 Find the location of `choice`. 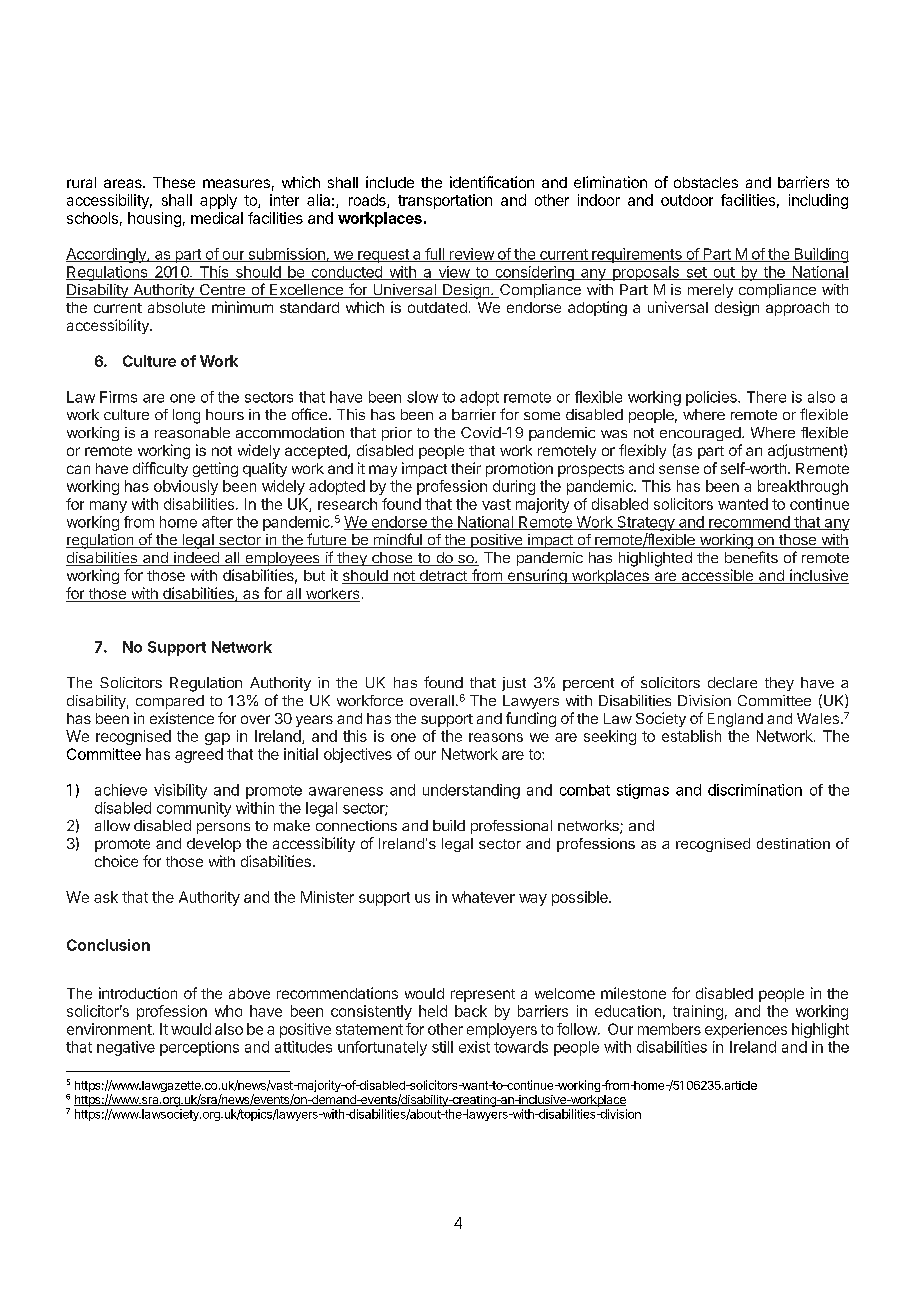

choice is located at coordinates (116, 861).
